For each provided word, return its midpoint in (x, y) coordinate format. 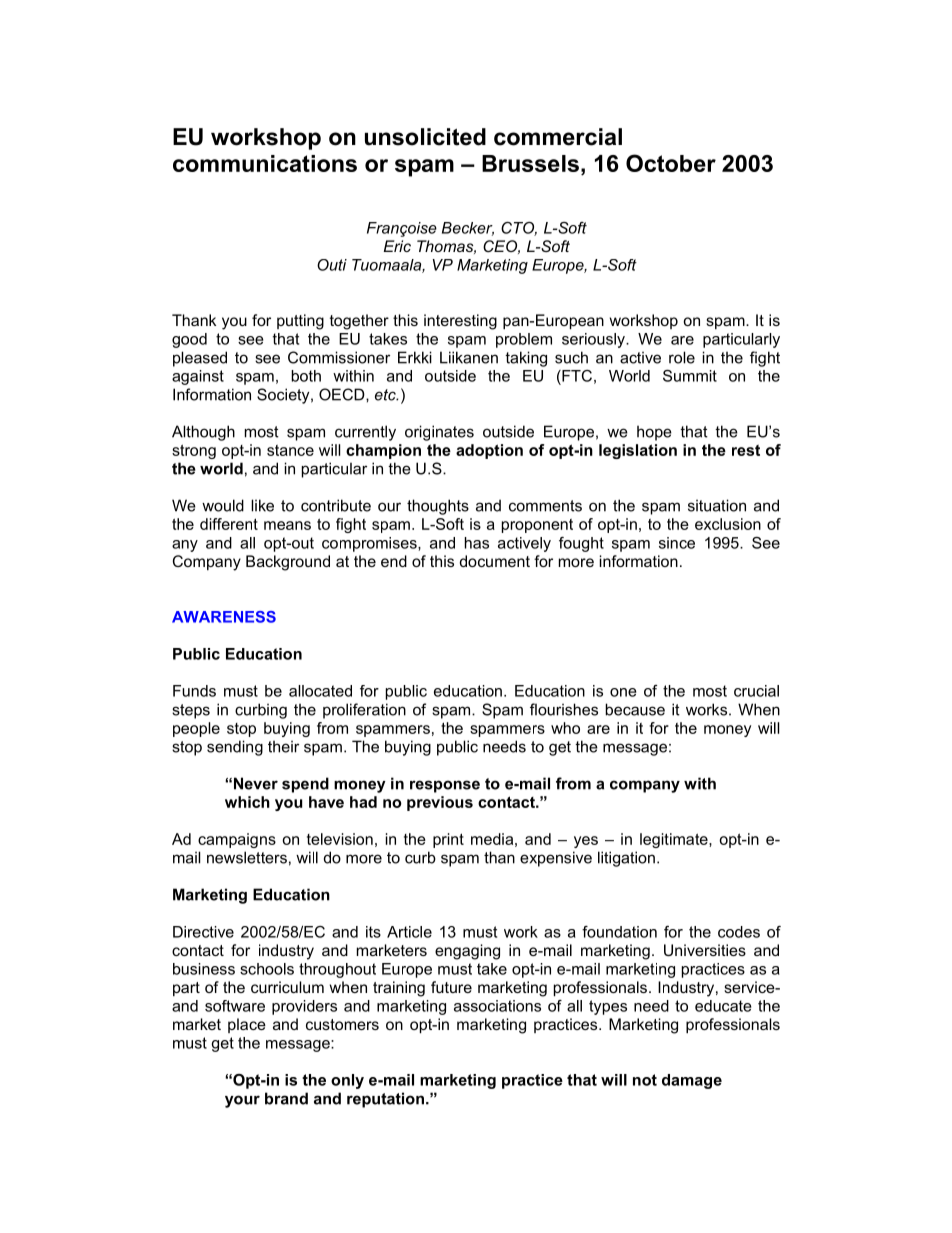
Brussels (530, 163)
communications (265, 163)
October (671, 163)
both (306, 376)
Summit (690, 376)
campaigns (237, 840)
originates (439, 433)
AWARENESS (224, 617)
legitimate (675, 840)
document (495, 561)
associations (497, 1006)
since (677, 543)
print (448, 840)
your (242, 1101)
